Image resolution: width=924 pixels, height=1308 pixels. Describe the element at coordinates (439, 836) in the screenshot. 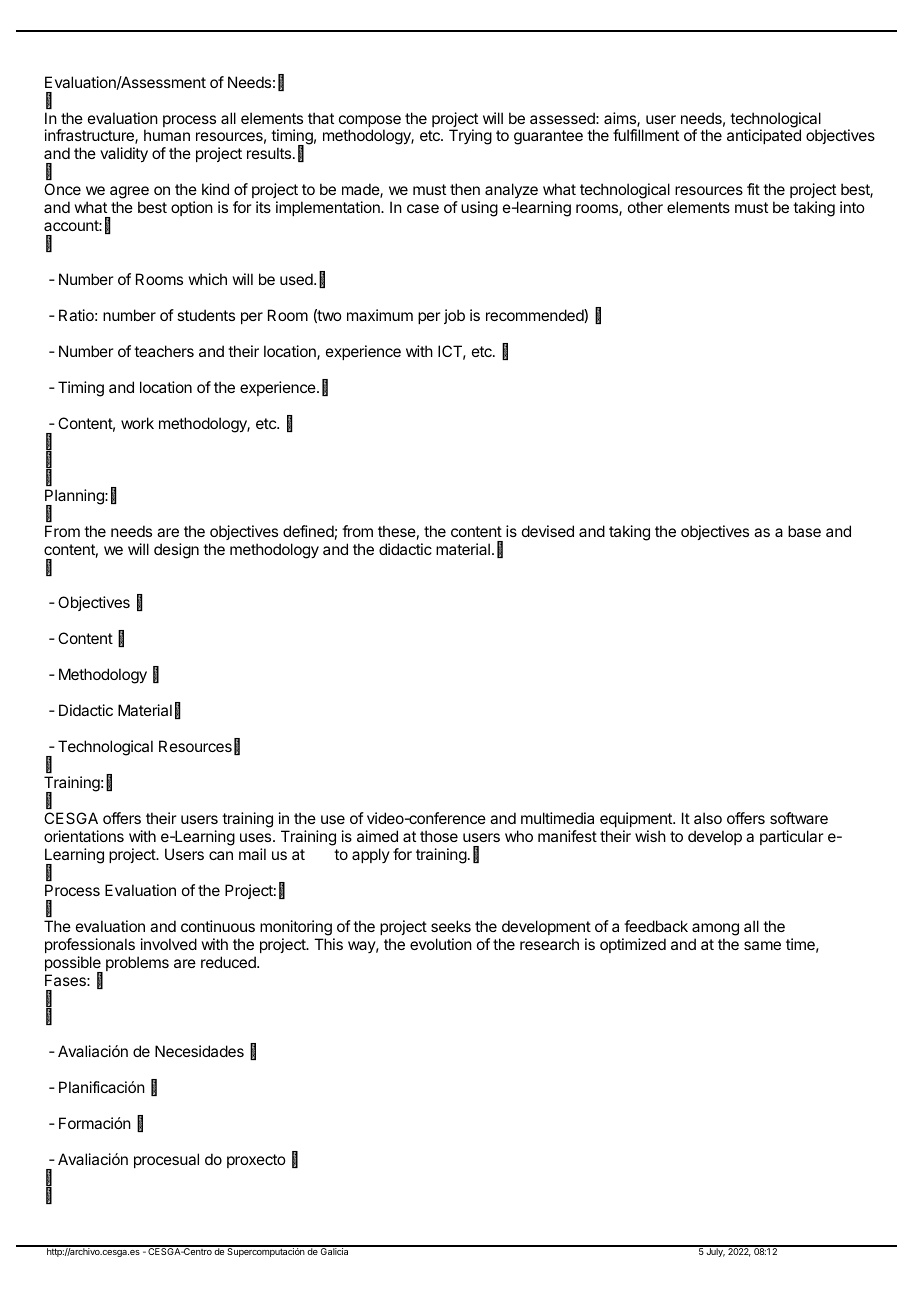

I see `those` at that location.
